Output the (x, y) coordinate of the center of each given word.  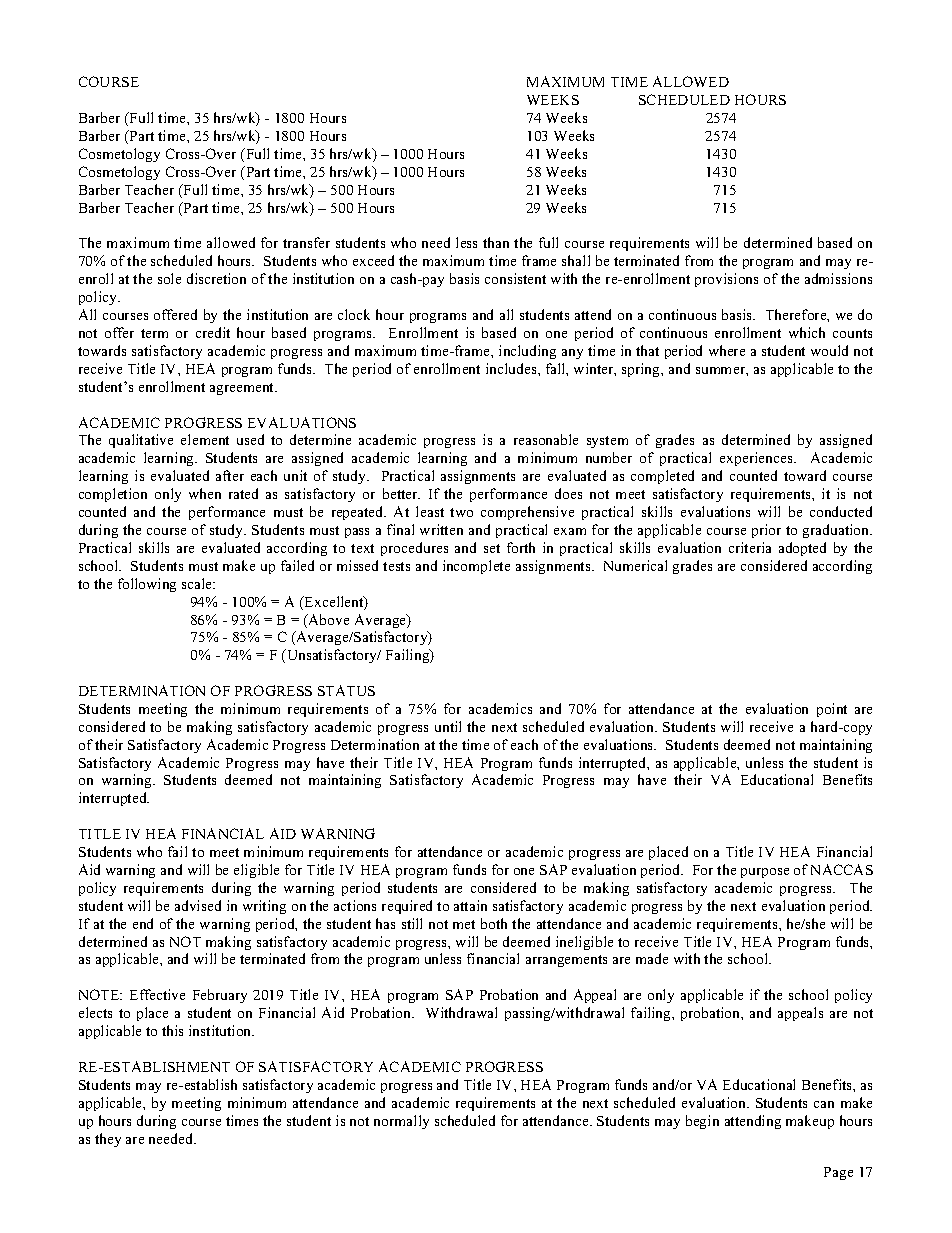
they (108, 1140)
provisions (726, 280)
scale (198, 583)
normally (401, 1122)
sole (169, 278)
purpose (765, 873)
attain (470, 905)
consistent (515, 278)
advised (198, 905)
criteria (750, 547)
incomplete (476, 567)
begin (702, 1122)
